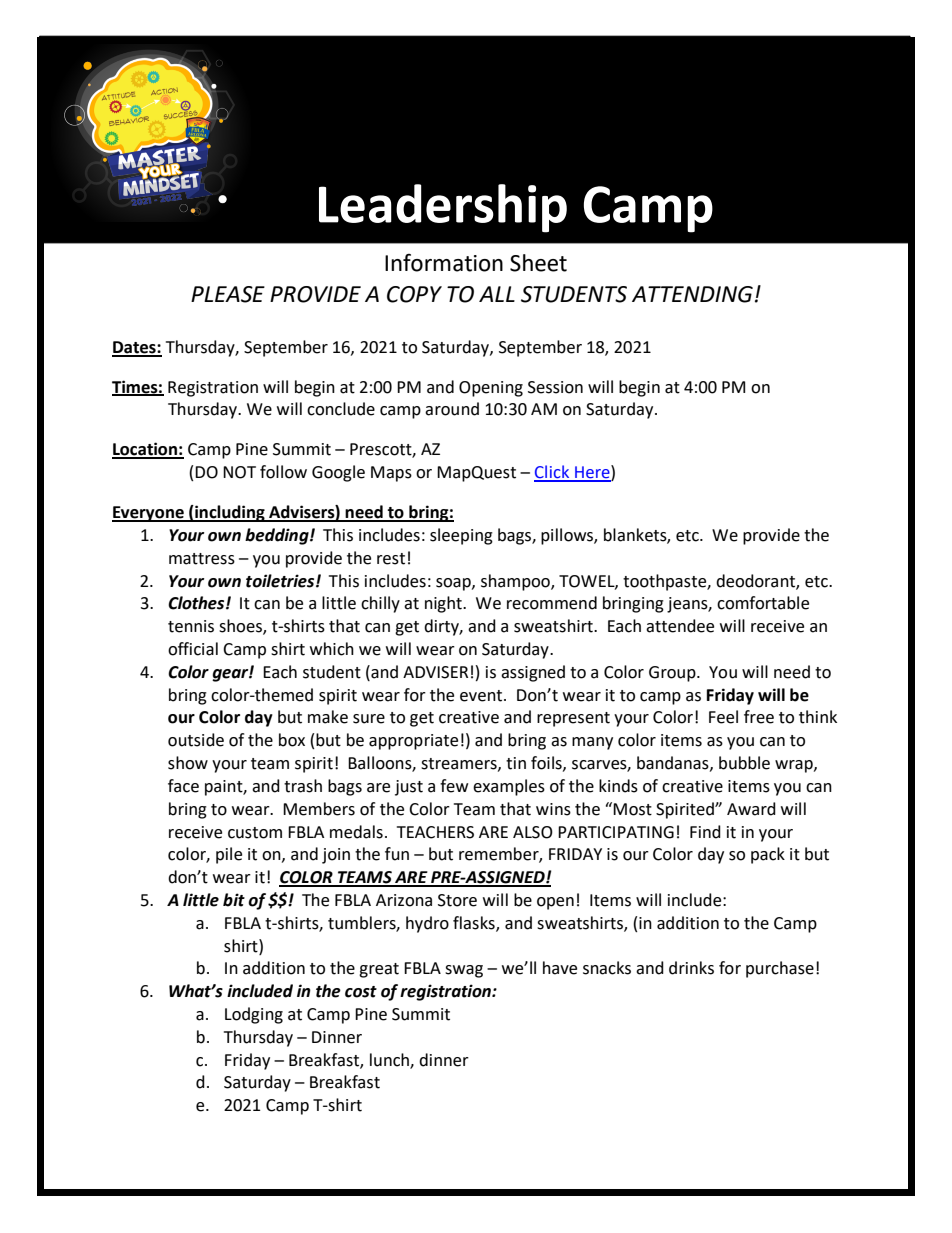 This screenshot has width=952, height=1233. I want to click on PLEASE, so click(228, 294).
